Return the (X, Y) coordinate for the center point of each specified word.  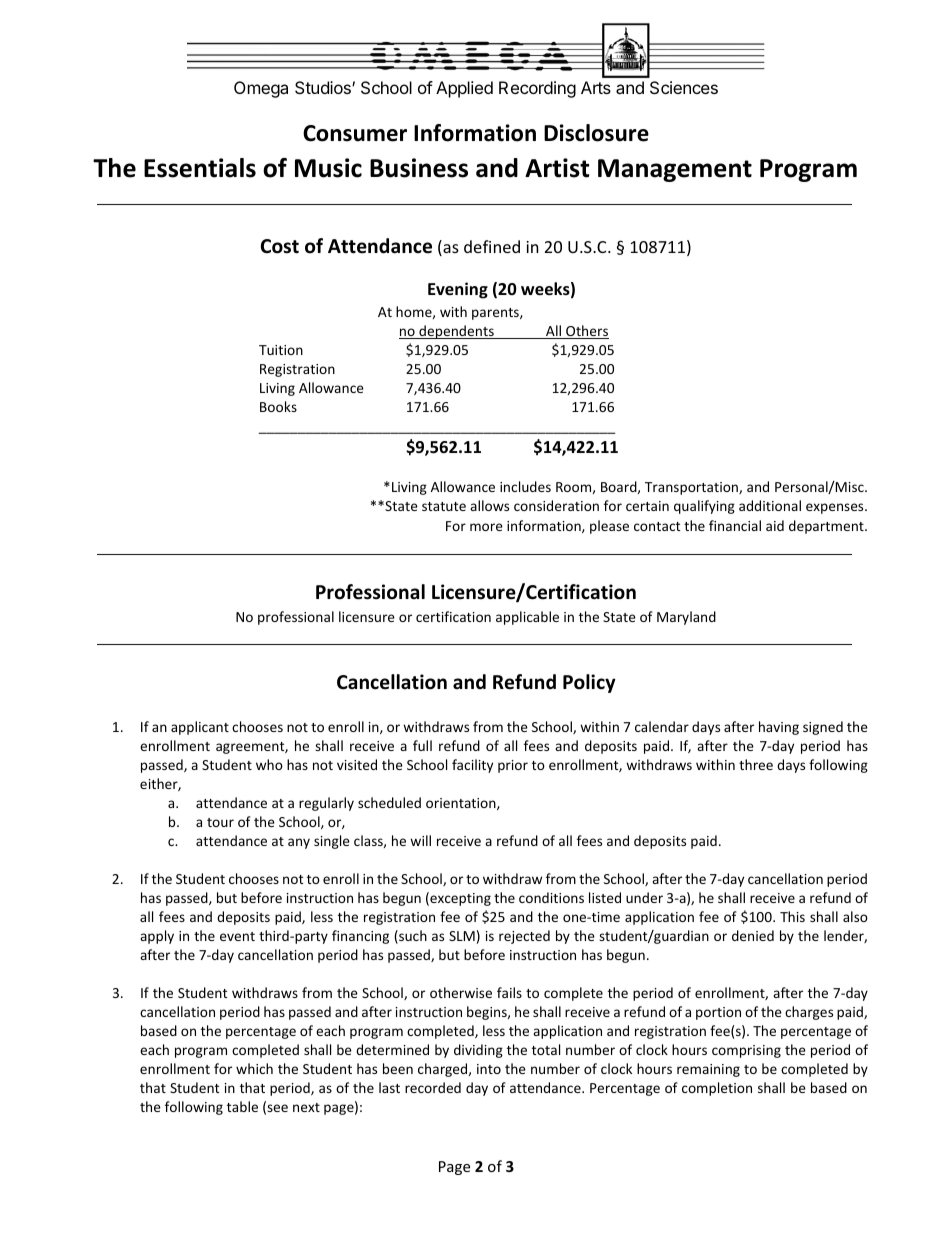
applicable (527, 618)
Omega (261, 89)
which (254, 1068)
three (756, 764)
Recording (537, 89)
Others (586, 332)
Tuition (281, 350)
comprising (746, 1051)
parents (496, 314)
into (489, 1069)
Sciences (684, 87)
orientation (462, 804)
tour (220, 822)
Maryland (686, 618)
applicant (200, 728)
